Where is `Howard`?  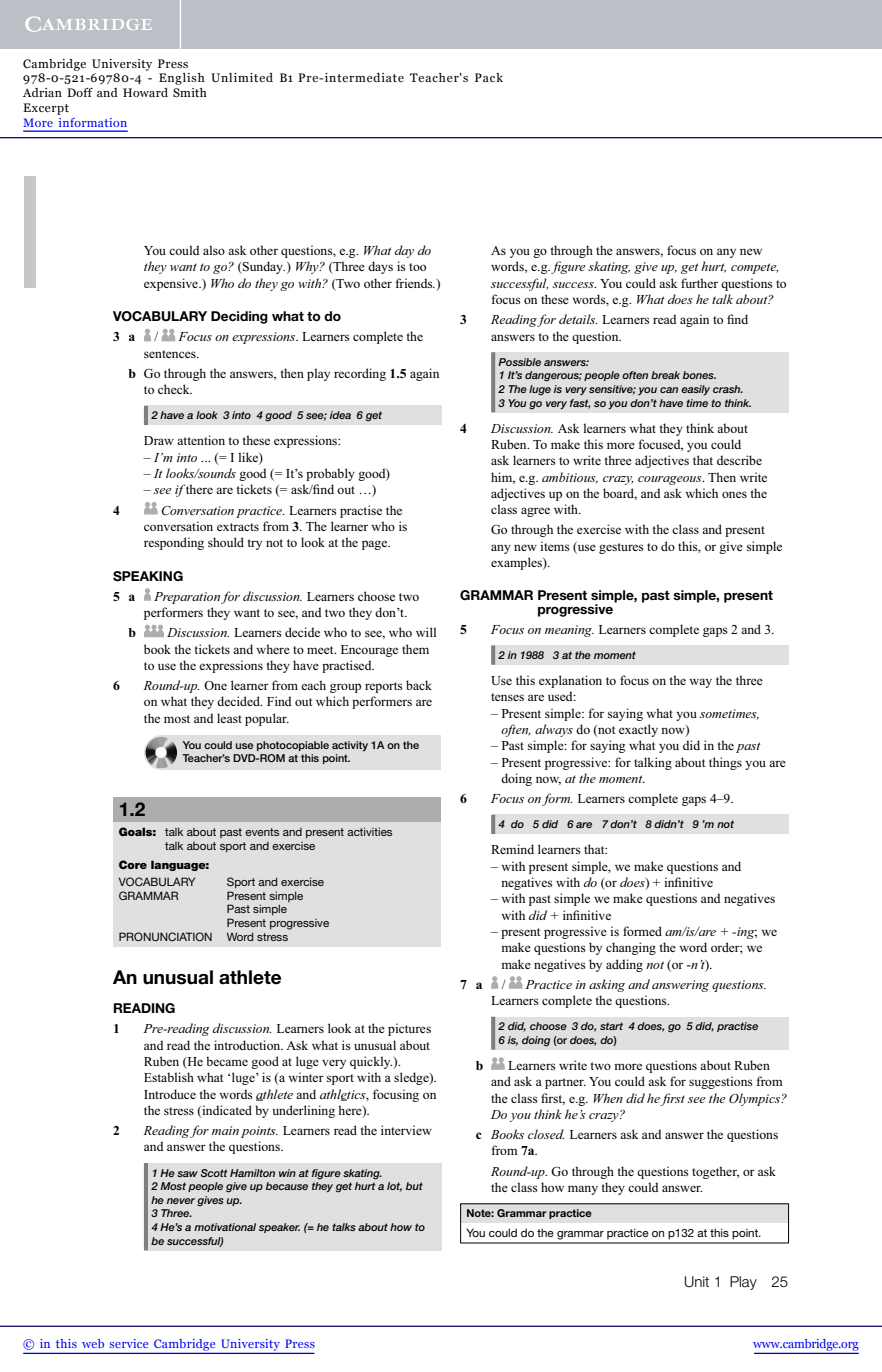
Howard is located at coordinates (145, 92).
